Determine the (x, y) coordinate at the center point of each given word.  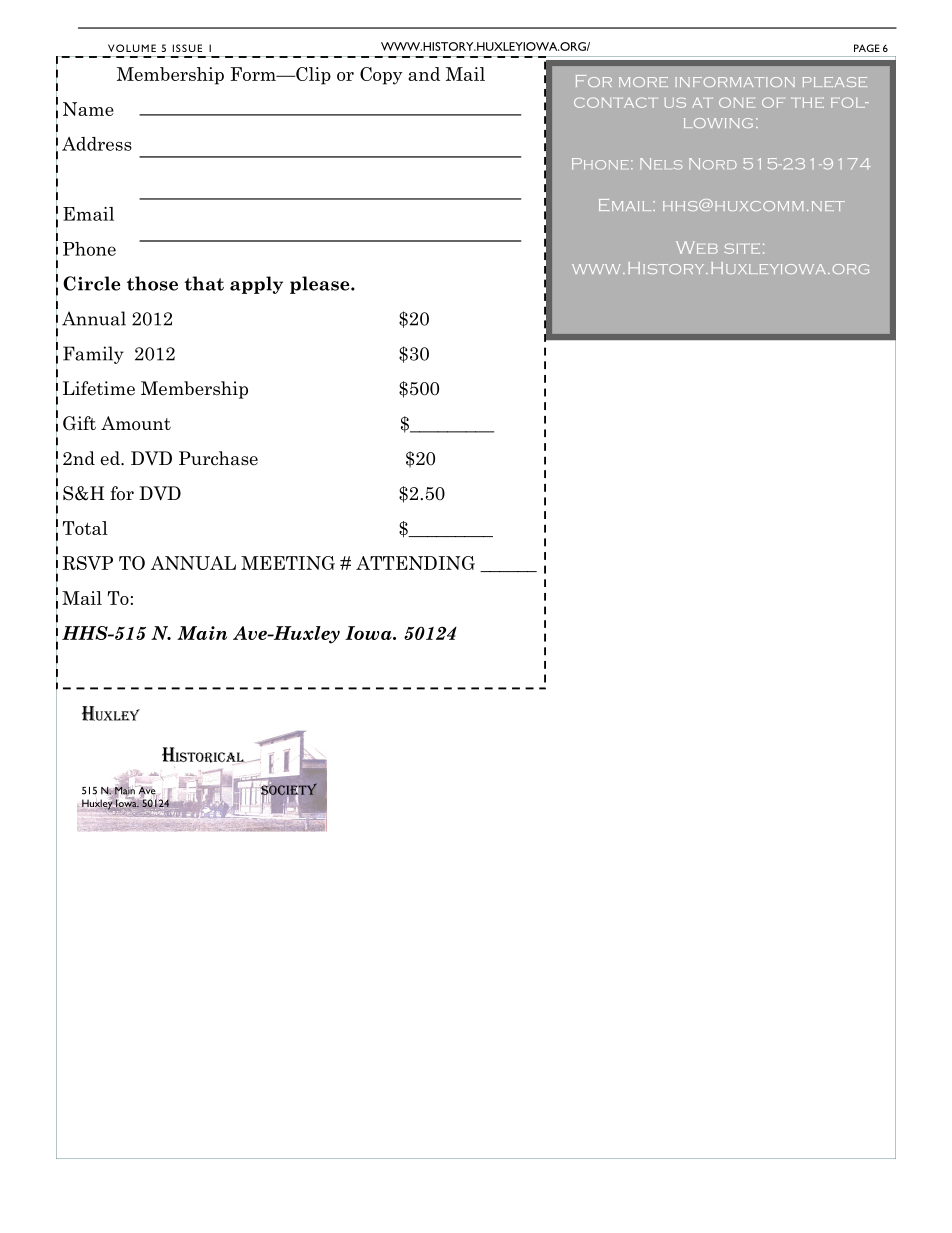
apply (256, 285)
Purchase (218, 458)
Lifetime (99, 388)
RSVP (87, 563)
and (424, 74)
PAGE (867, 48)
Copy (381, 76)
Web (697, 247)
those (152, 283)
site (742, 248)
